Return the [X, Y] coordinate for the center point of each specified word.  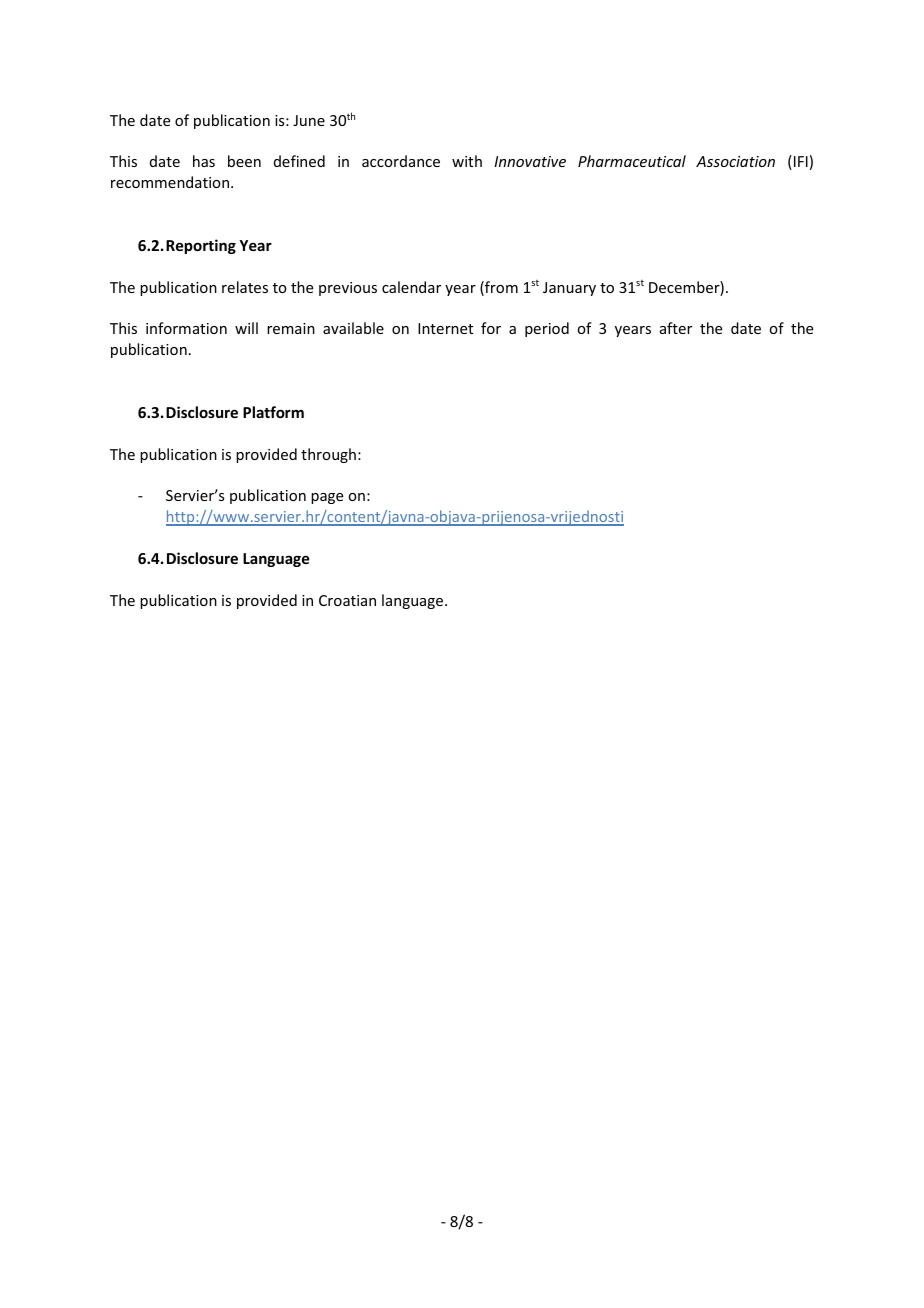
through [328, 455]
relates [245, 287]
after [676, 328]
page [327, 498]
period [547, 329]
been [244, 161]
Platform [273, 412]
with [467, 161]
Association [735, 161]
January [569, 289]
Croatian [347, 600]
